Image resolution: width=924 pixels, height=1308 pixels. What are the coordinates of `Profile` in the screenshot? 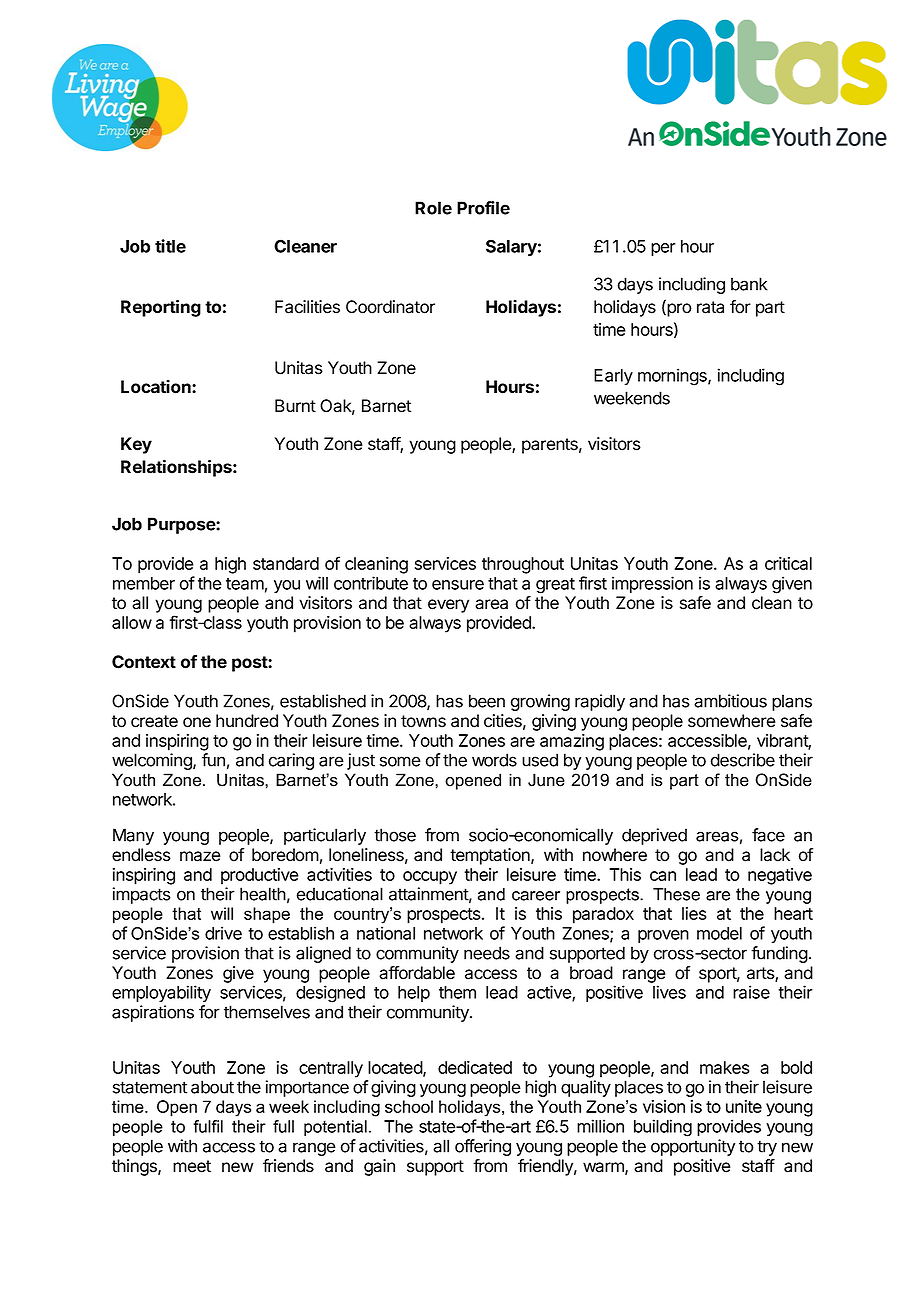 It's located at (483, 208).
